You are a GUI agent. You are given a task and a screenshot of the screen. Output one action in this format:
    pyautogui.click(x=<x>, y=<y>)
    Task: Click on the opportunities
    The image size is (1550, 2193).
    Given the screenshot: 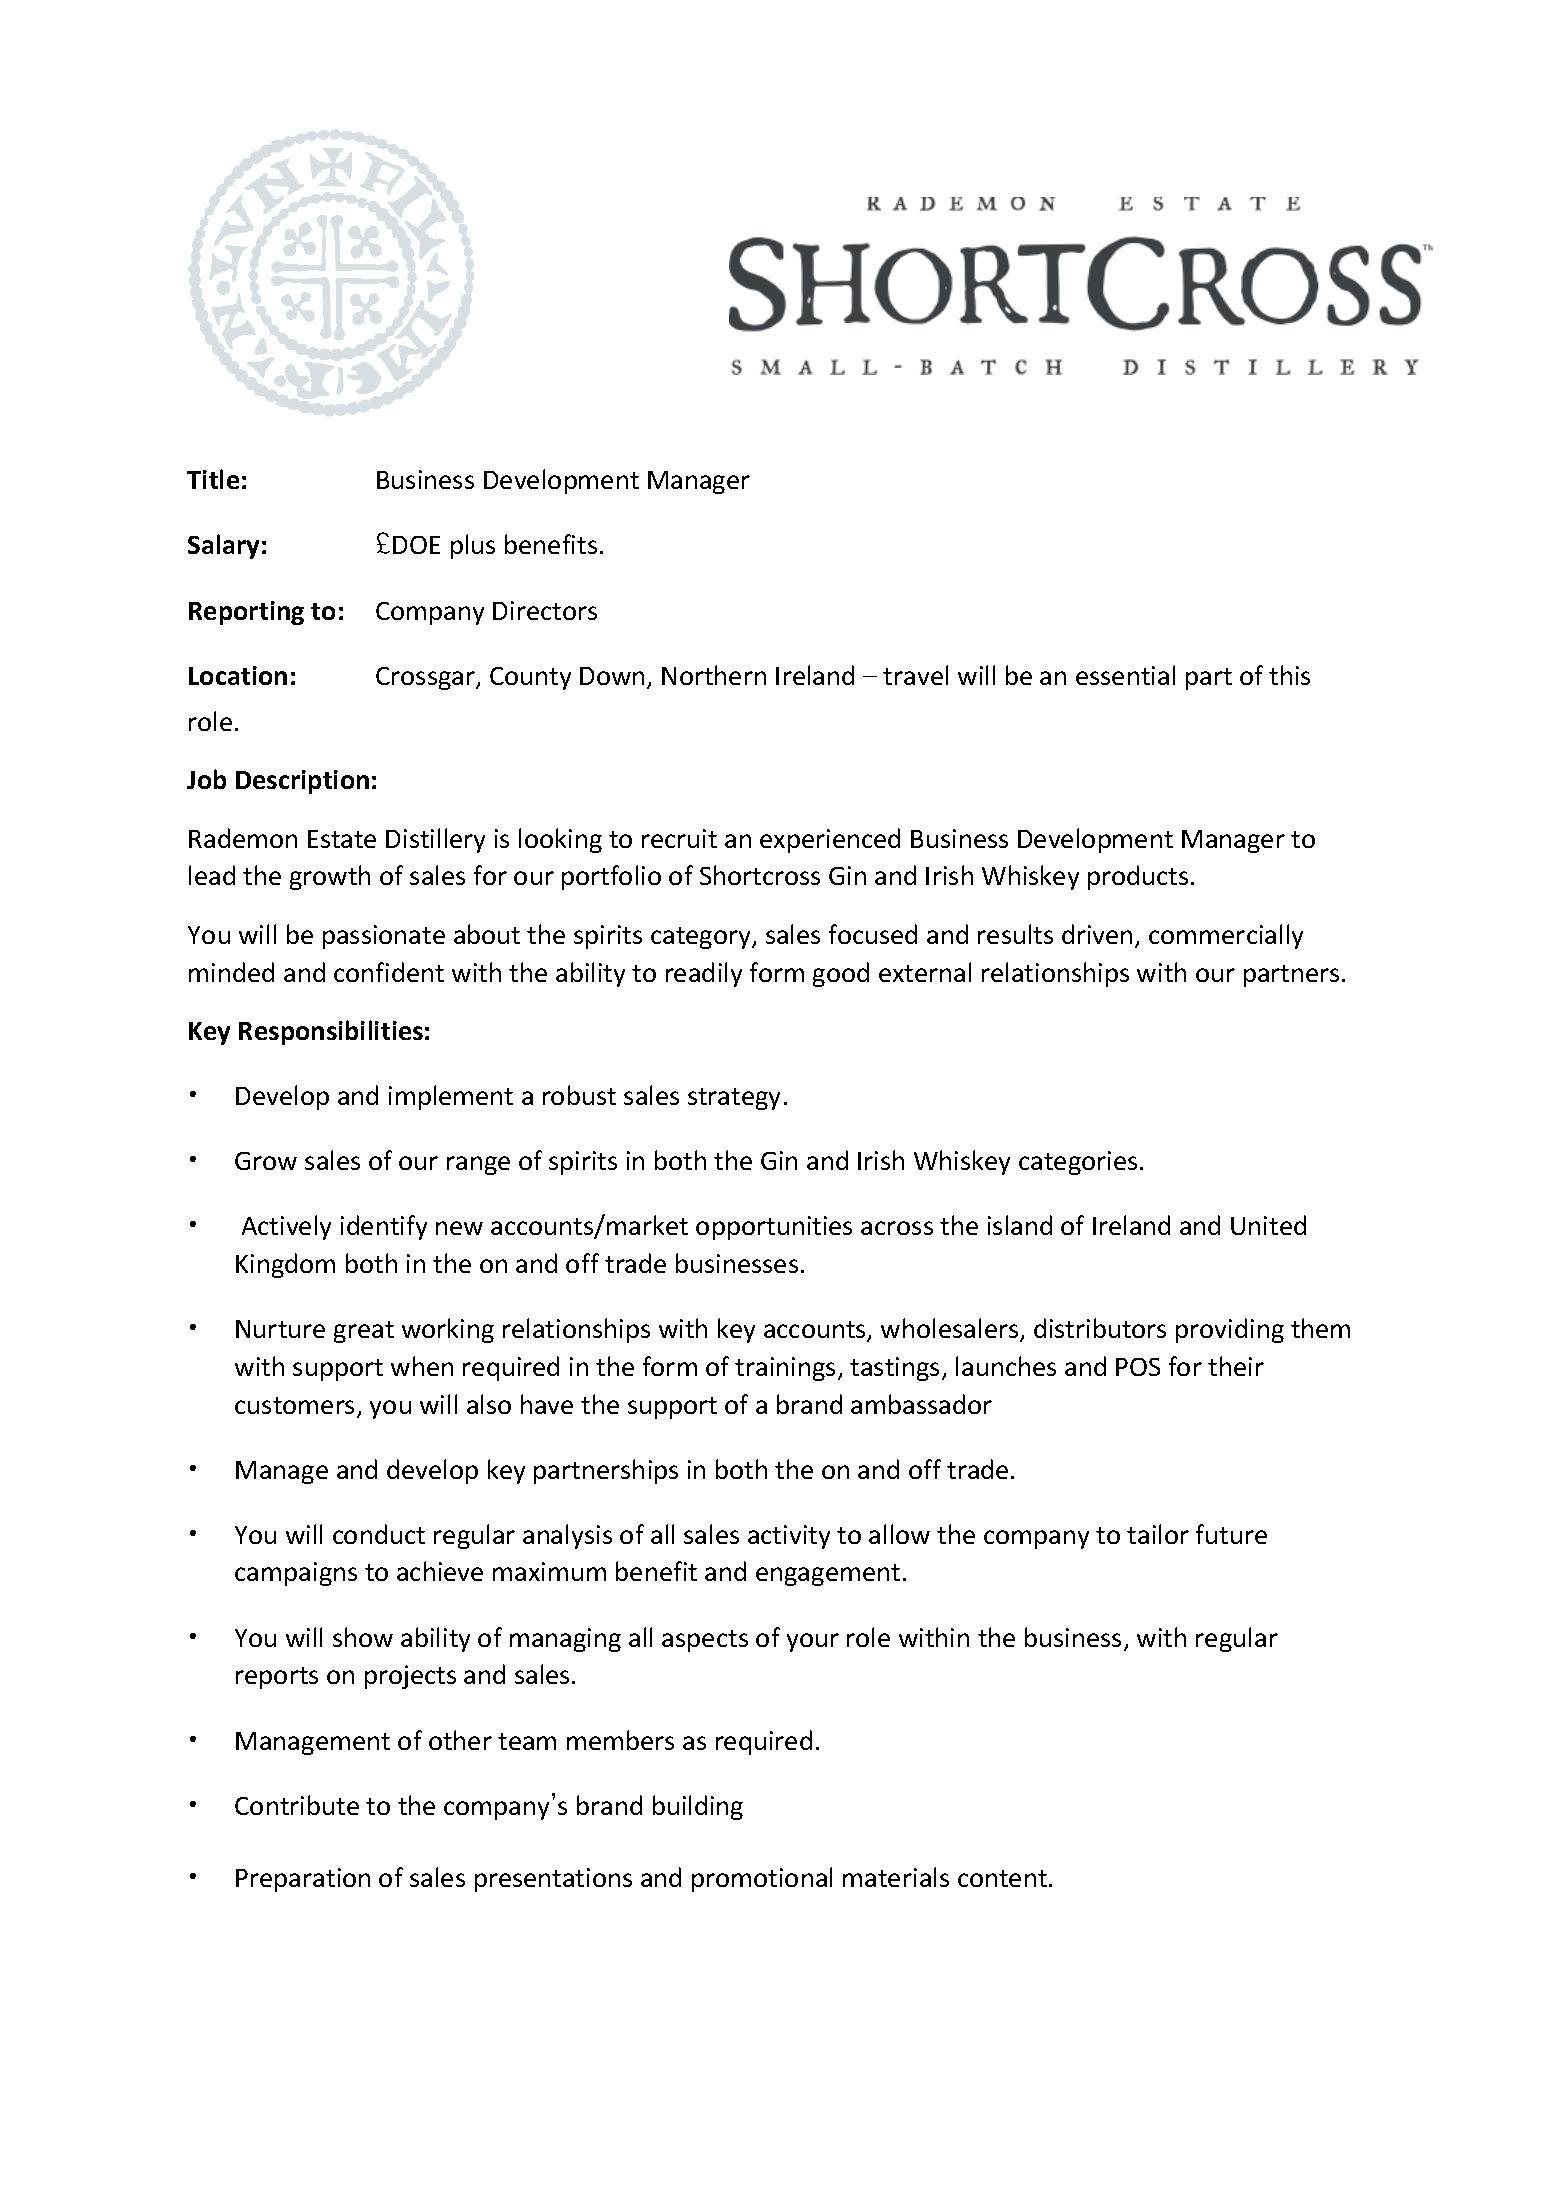 What is the action you would take?
    pyautogui.click(x=774, y=1228)
